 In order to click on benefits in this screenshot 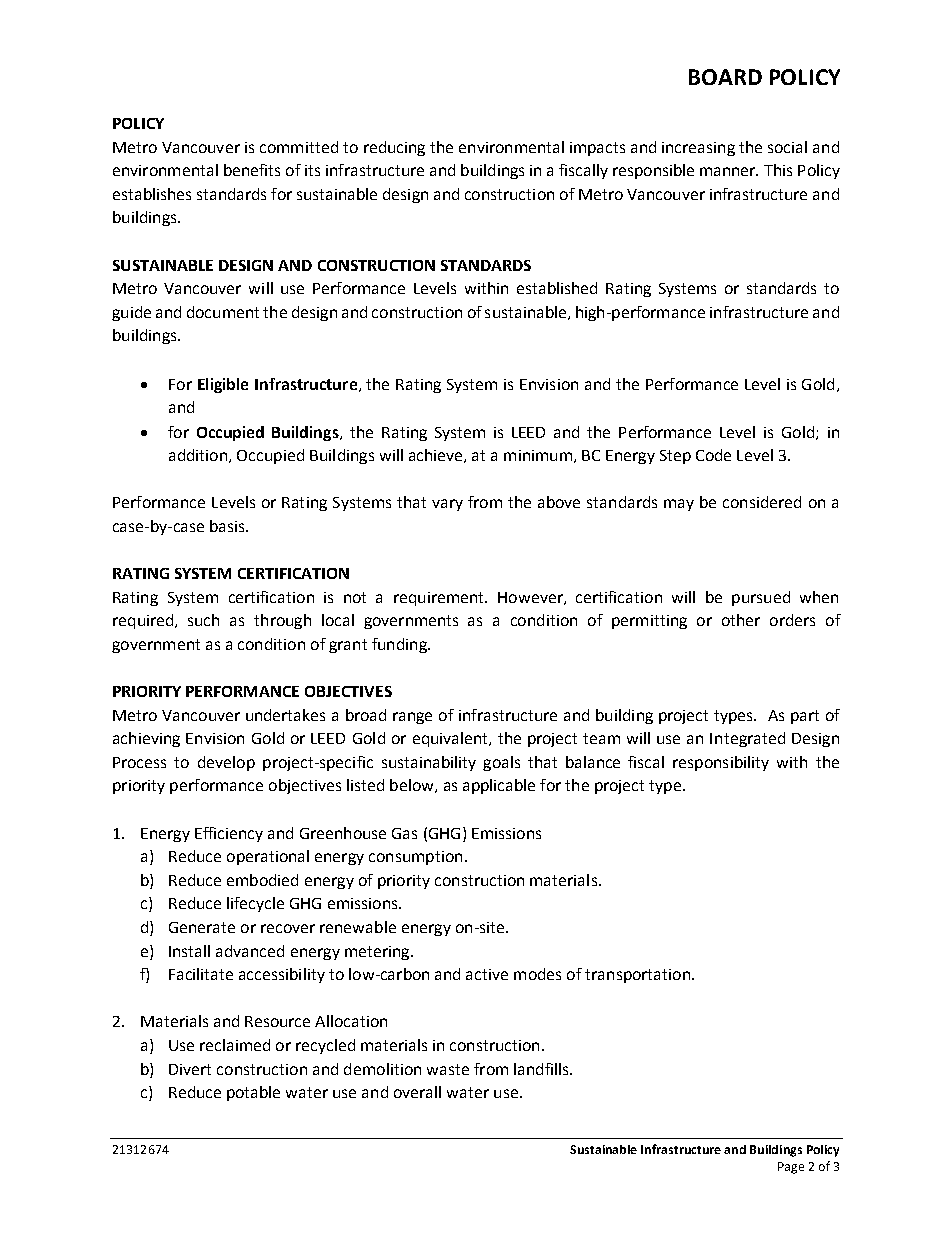, I will do `click(252, 170)`.
